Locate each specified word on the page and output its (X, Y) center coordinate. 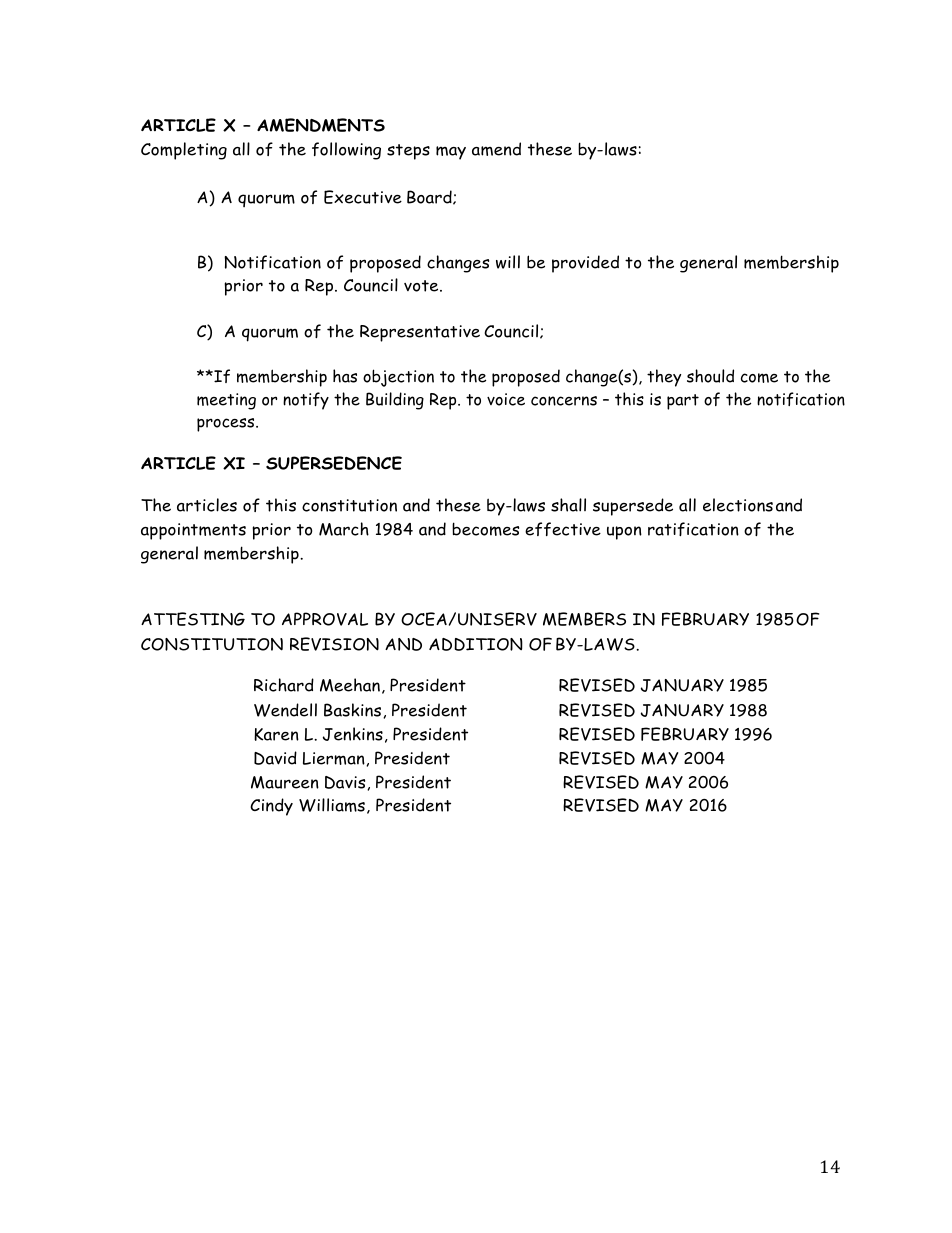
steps (408, 152)
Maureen (285, 782)
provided (585, 264)
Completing (184, 151)
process (227, 425)
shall (568, 505)
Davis (346, 783)
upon (624, 533)
